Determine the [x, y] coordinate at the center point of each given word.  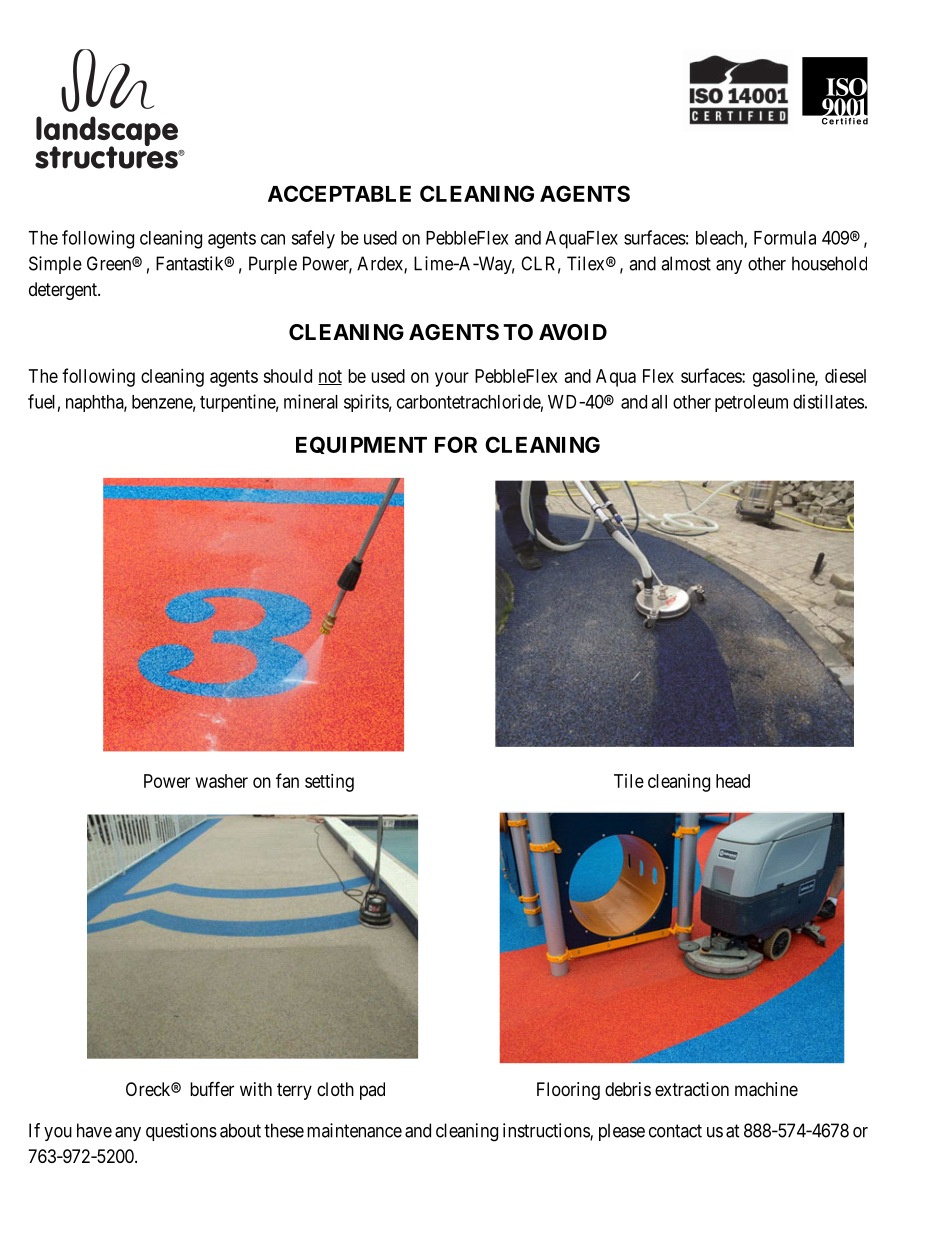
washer [222, 781]
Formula [785, 238]
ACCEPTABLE [339, 193]
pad [372, 1091]
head [733, 781]
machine [766, 1089]
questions [181, 1132]
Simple [55, 265]
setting [329, 783]
